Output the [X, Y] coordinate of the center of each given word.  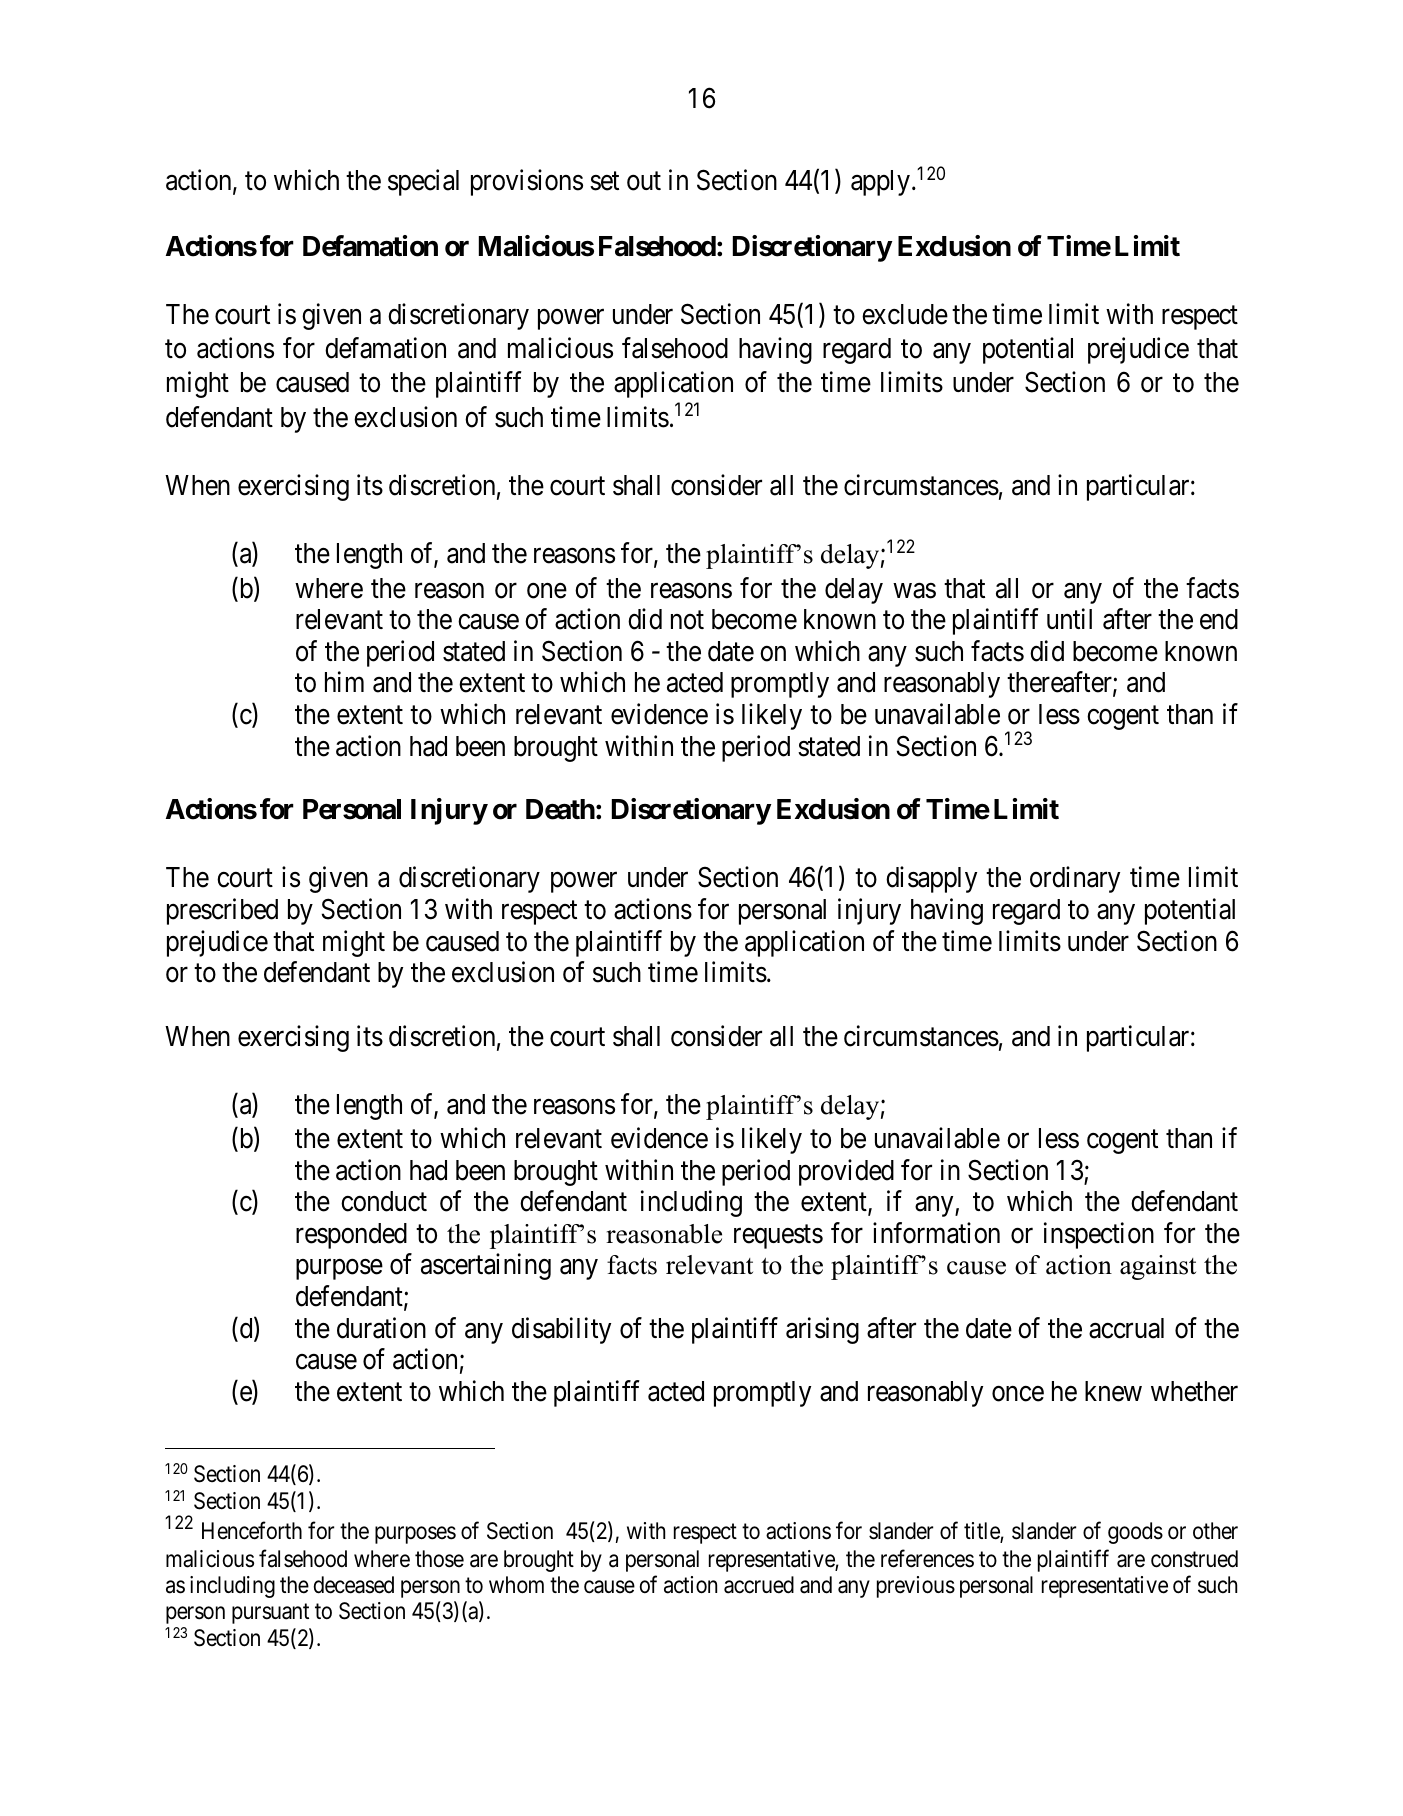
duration [381, 1328]
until [1069, 618]
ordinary [1075, 879]
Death [560, 809]
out [644, 181]
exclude [905, 314]
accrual [1126, 1328]
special [423, 182]
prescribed [222, 911]
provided [846, 1172]
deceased [354, 1585]
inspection [1099, 1235]
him [344, 682]
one [547, 591]
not [687, 620]
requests [778, 1237]
